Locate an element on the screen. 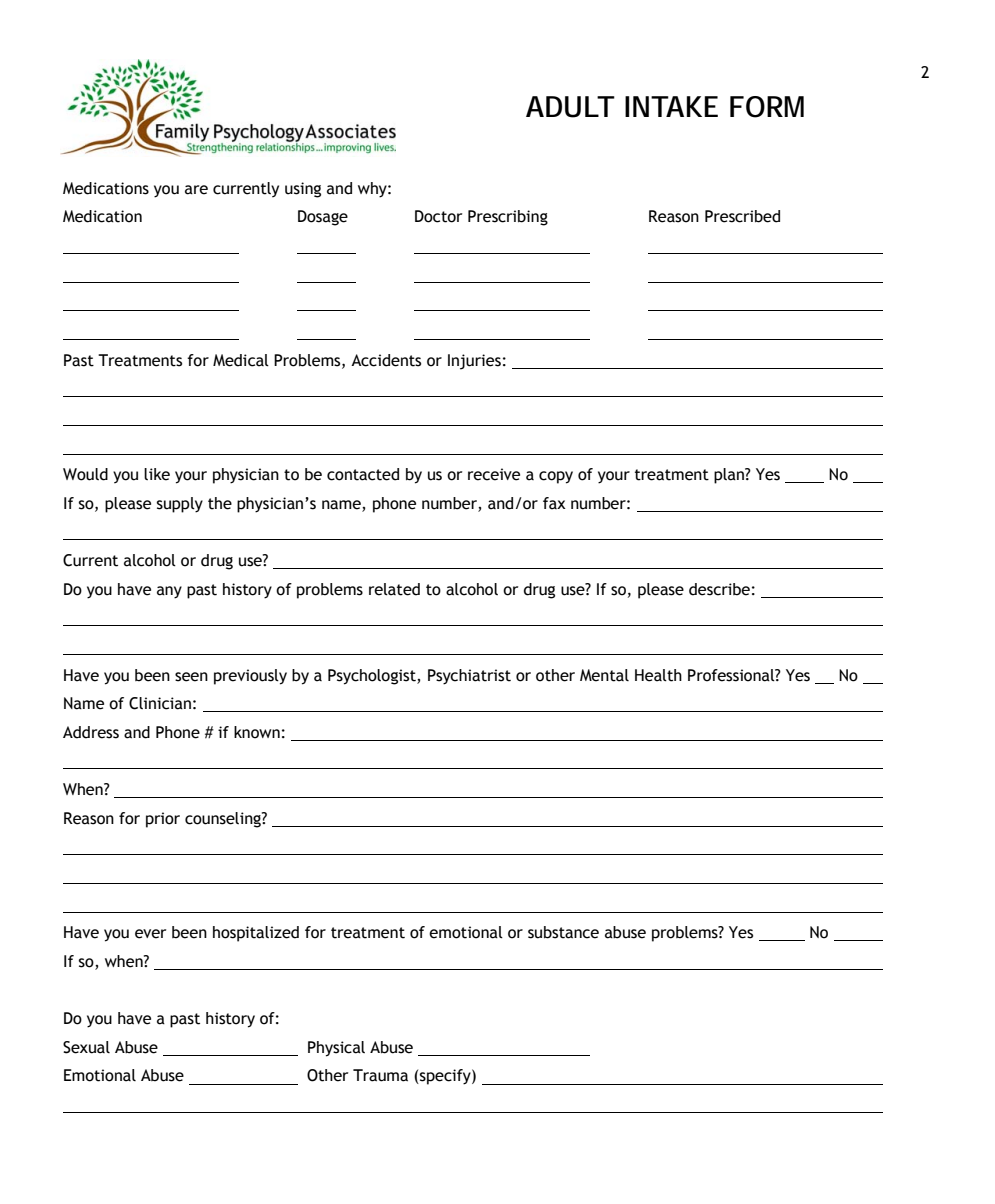 Image resolution: width=995 pixels, height=1204 pixels. Sexual is located at coordinates (86, 1047).
